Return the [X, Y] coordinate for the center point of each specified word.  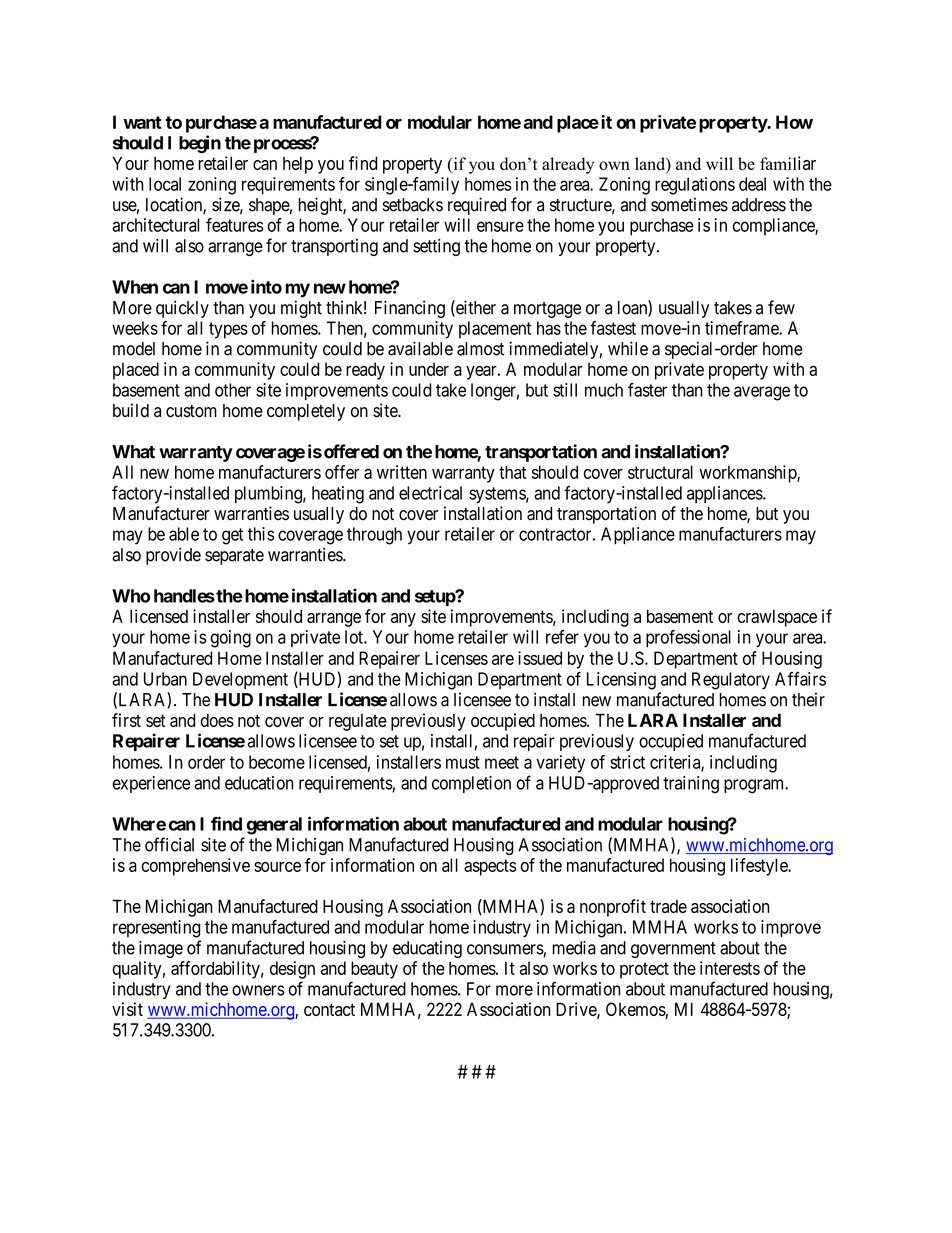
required [477, 206]
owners [258, 990]
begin [200, 144]
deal [752, 184]
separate [234, 557]
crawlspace [777, 618]
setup [436, 598]
